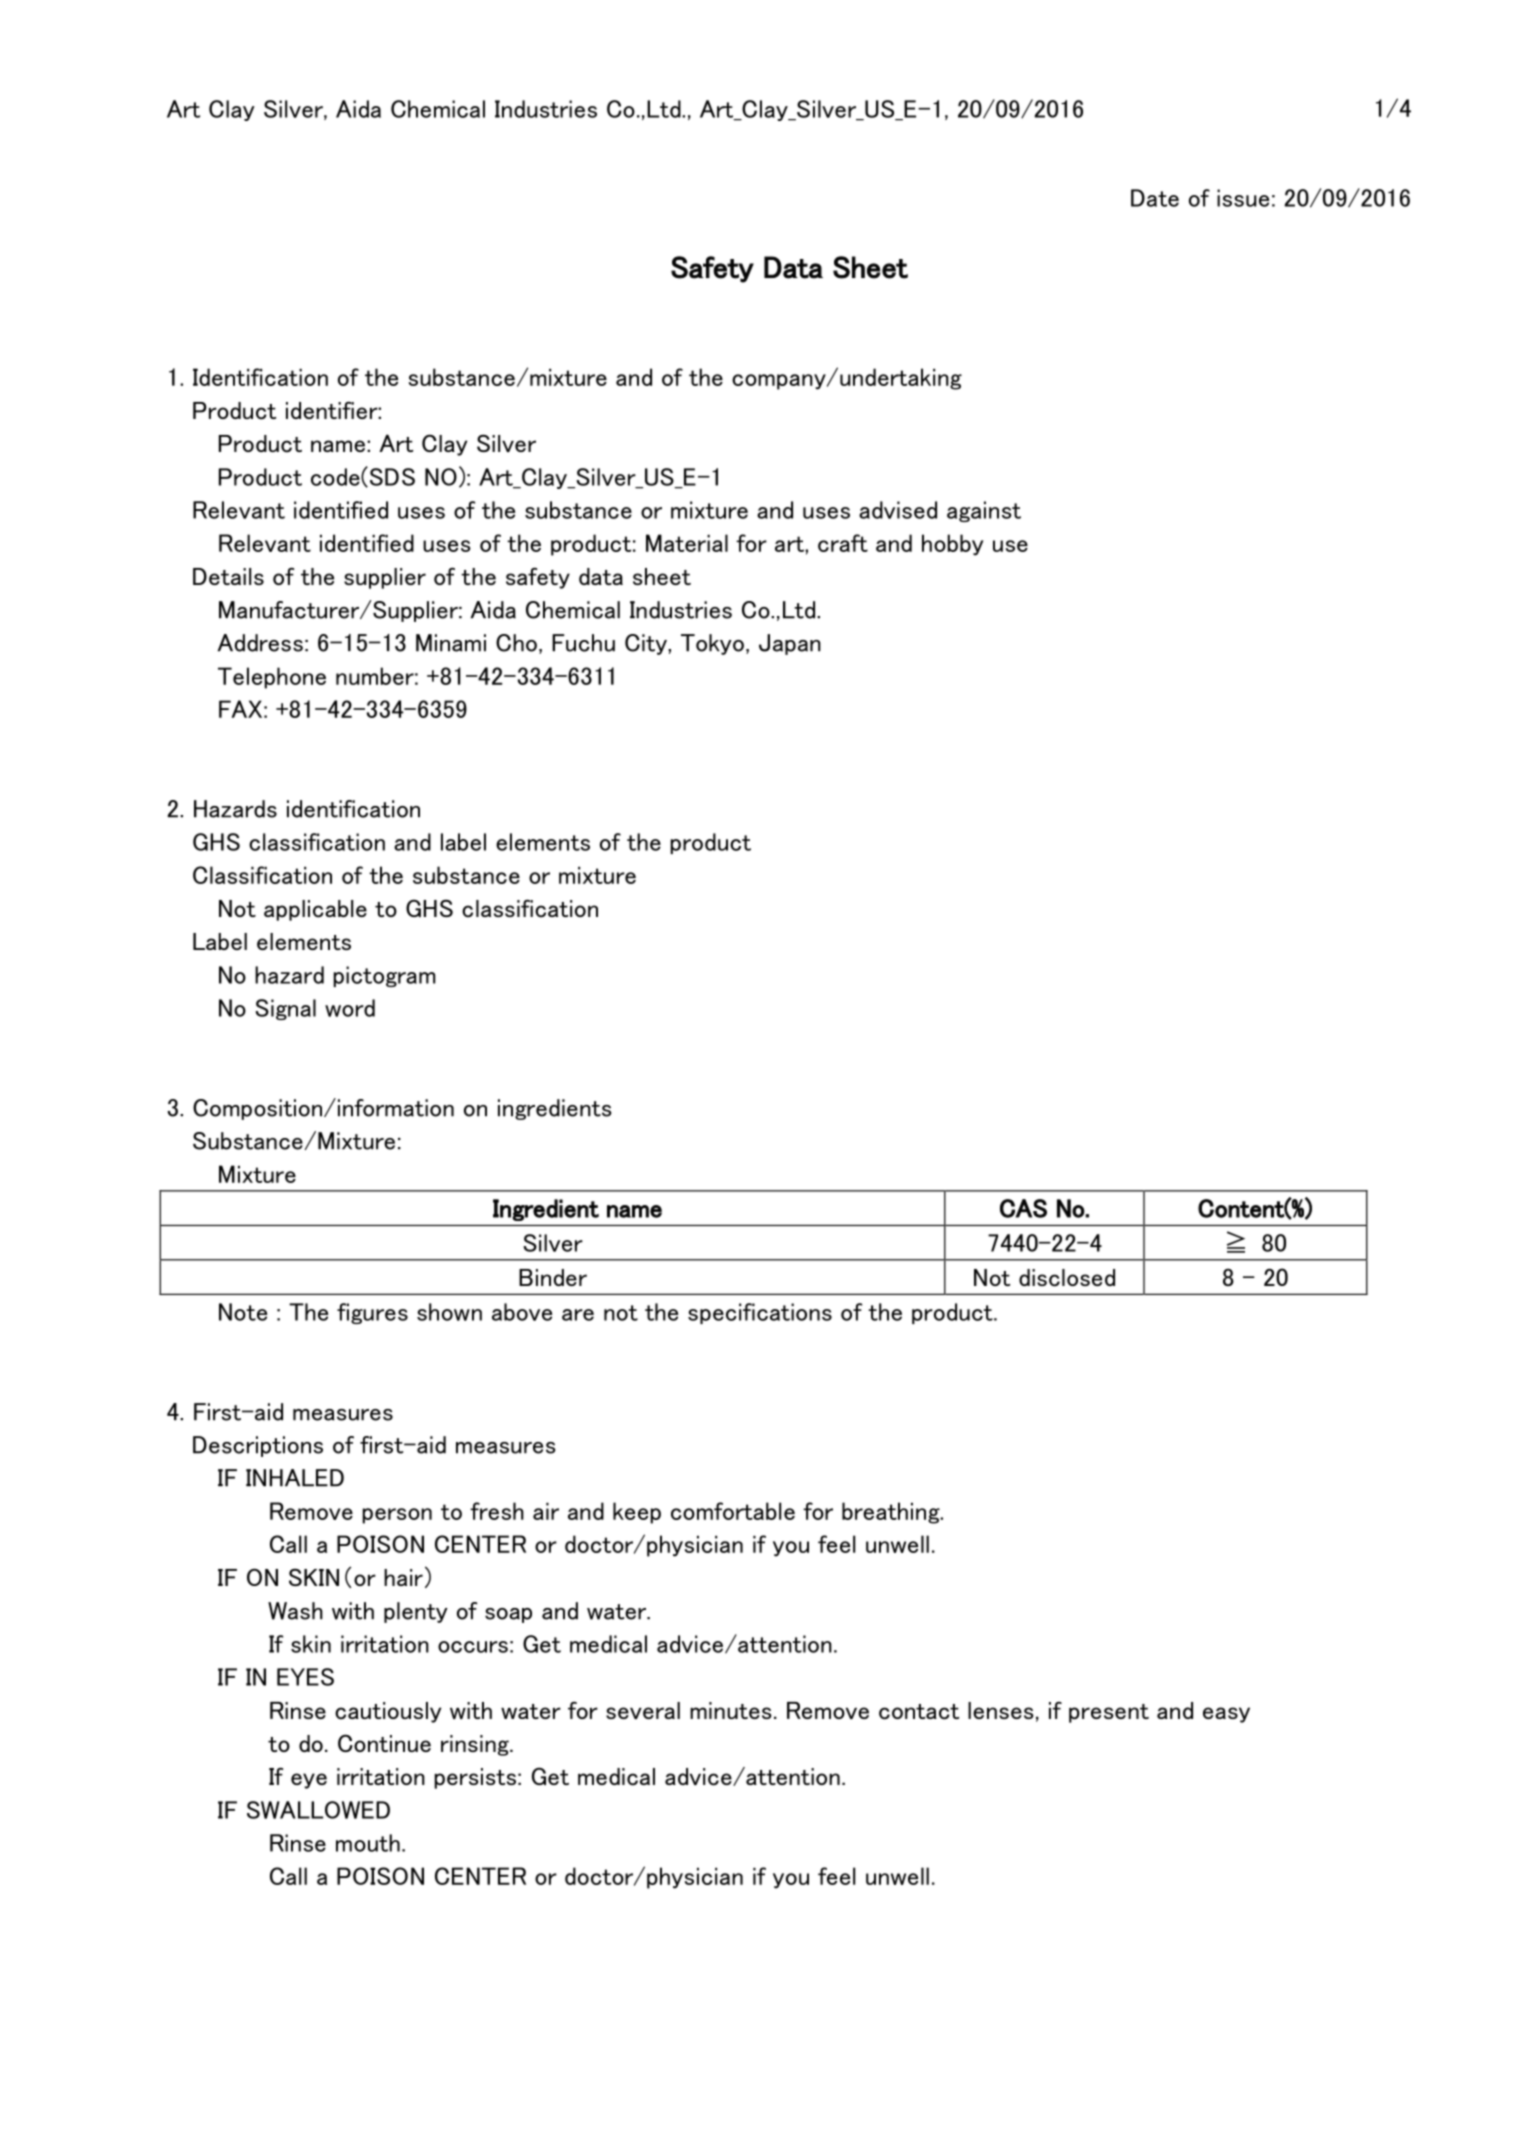  What do you see at coordinates (350, 1008) in the document?
I see `word` at bounding box center [350, 1008].
